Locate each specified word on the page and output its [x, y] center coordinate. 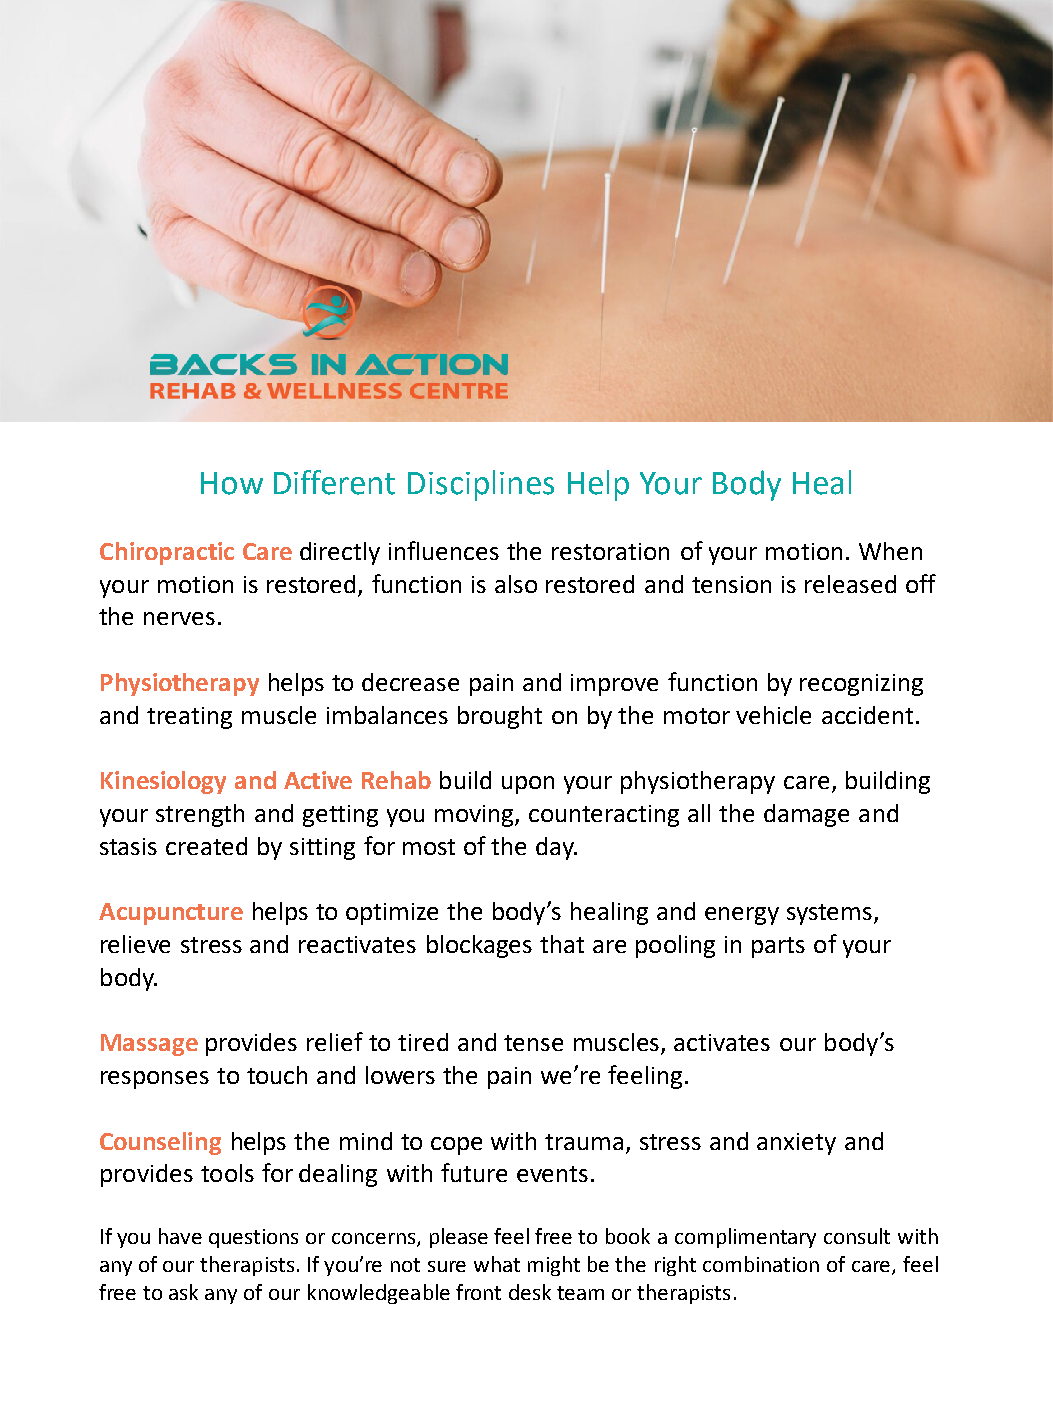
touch [277, 1075]
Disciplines [481, 485]
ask [183, 1292]
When [890, 551]
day [556, 848]
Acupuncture [171, 914]
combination [761, 1264]
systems [829, 914]
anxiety [796, 1144]
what [497, 1264]
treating [189, 718]
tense [533, 1043]
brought [500, 717]
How [232, 483]
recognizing [861, 685]
